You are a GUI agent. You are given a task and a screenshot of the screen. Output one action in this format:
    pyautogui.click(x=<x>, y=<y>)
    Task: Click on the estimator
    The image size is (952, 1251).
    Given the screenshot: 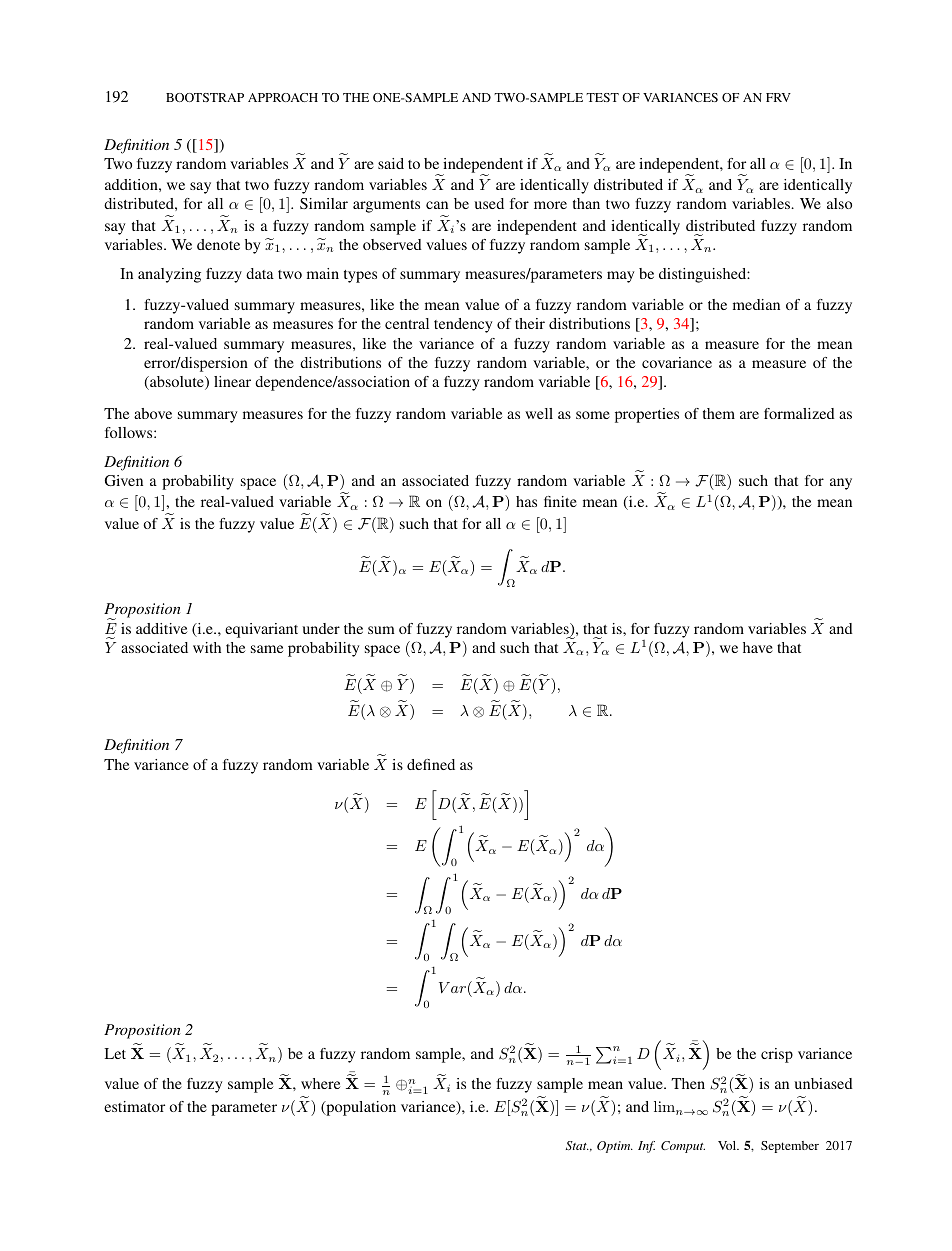 What is the action you would take?
    pyautogui.click(x=134, y=1106)
